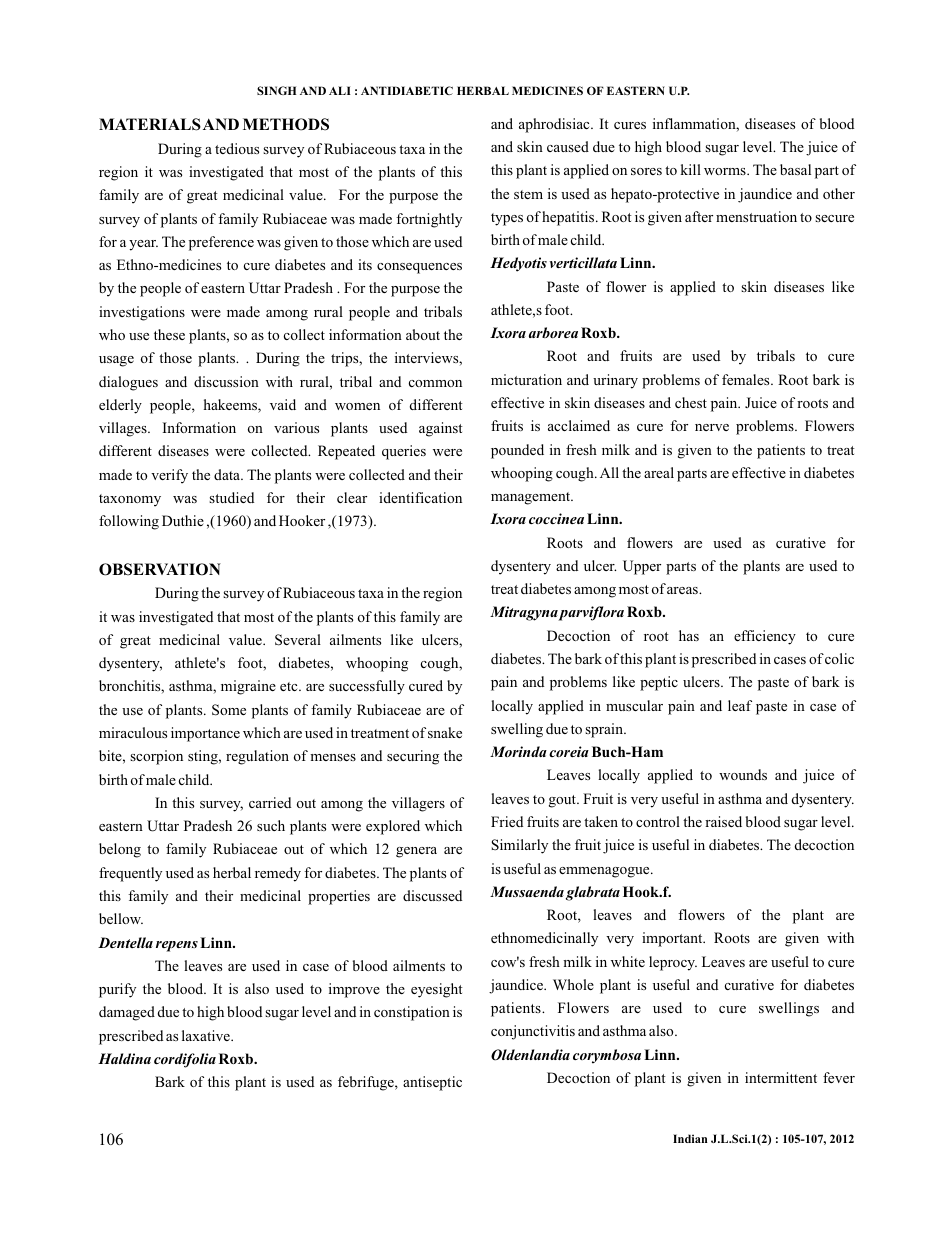 This document has height=1233, width=952. Describe the element at coordinates (743, 774) in the document. I see `wounds` at that location.
